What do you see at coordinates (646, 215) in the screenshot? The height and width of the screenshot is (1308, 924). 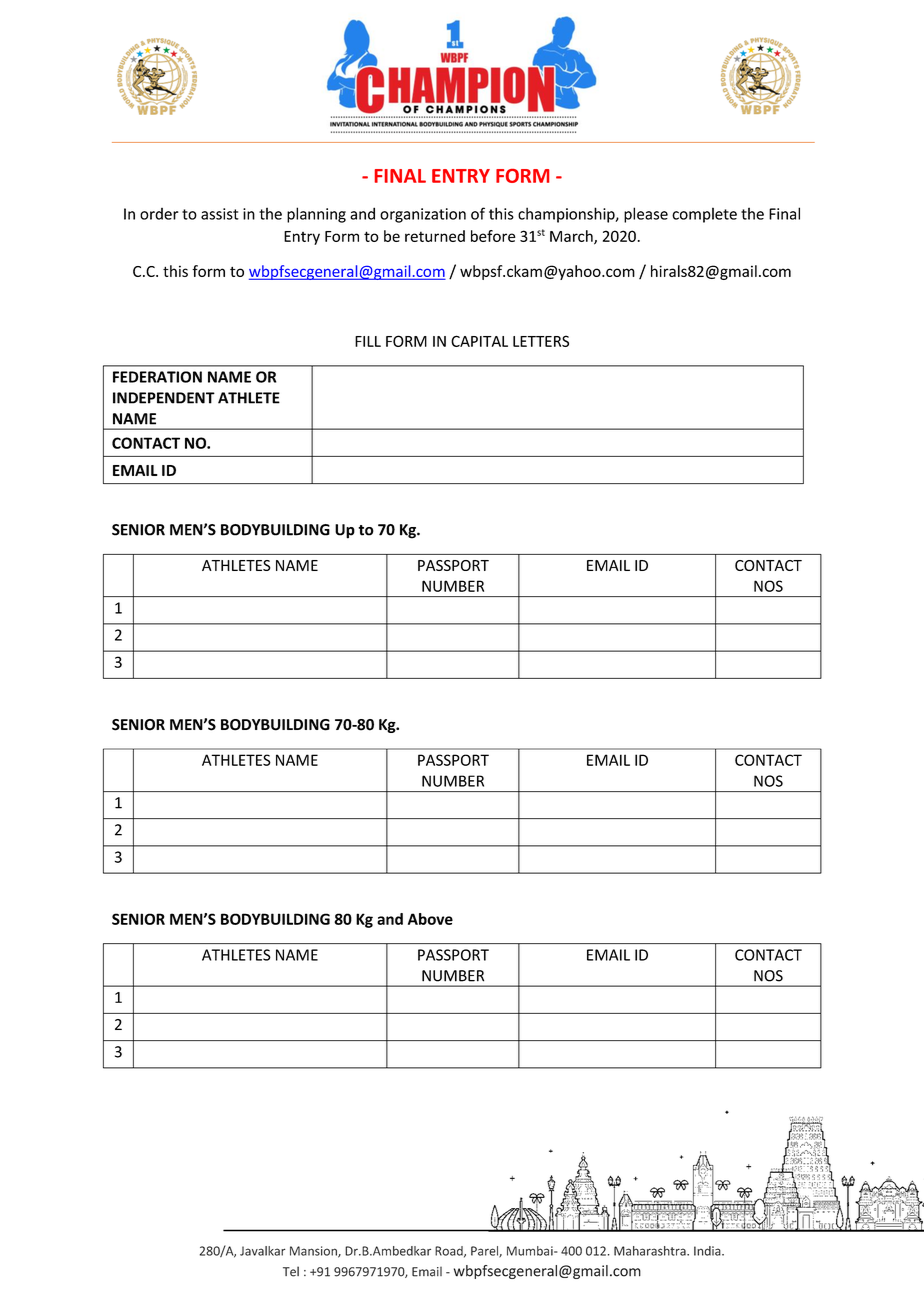 I see `please` at bounding box center [646, 215].
